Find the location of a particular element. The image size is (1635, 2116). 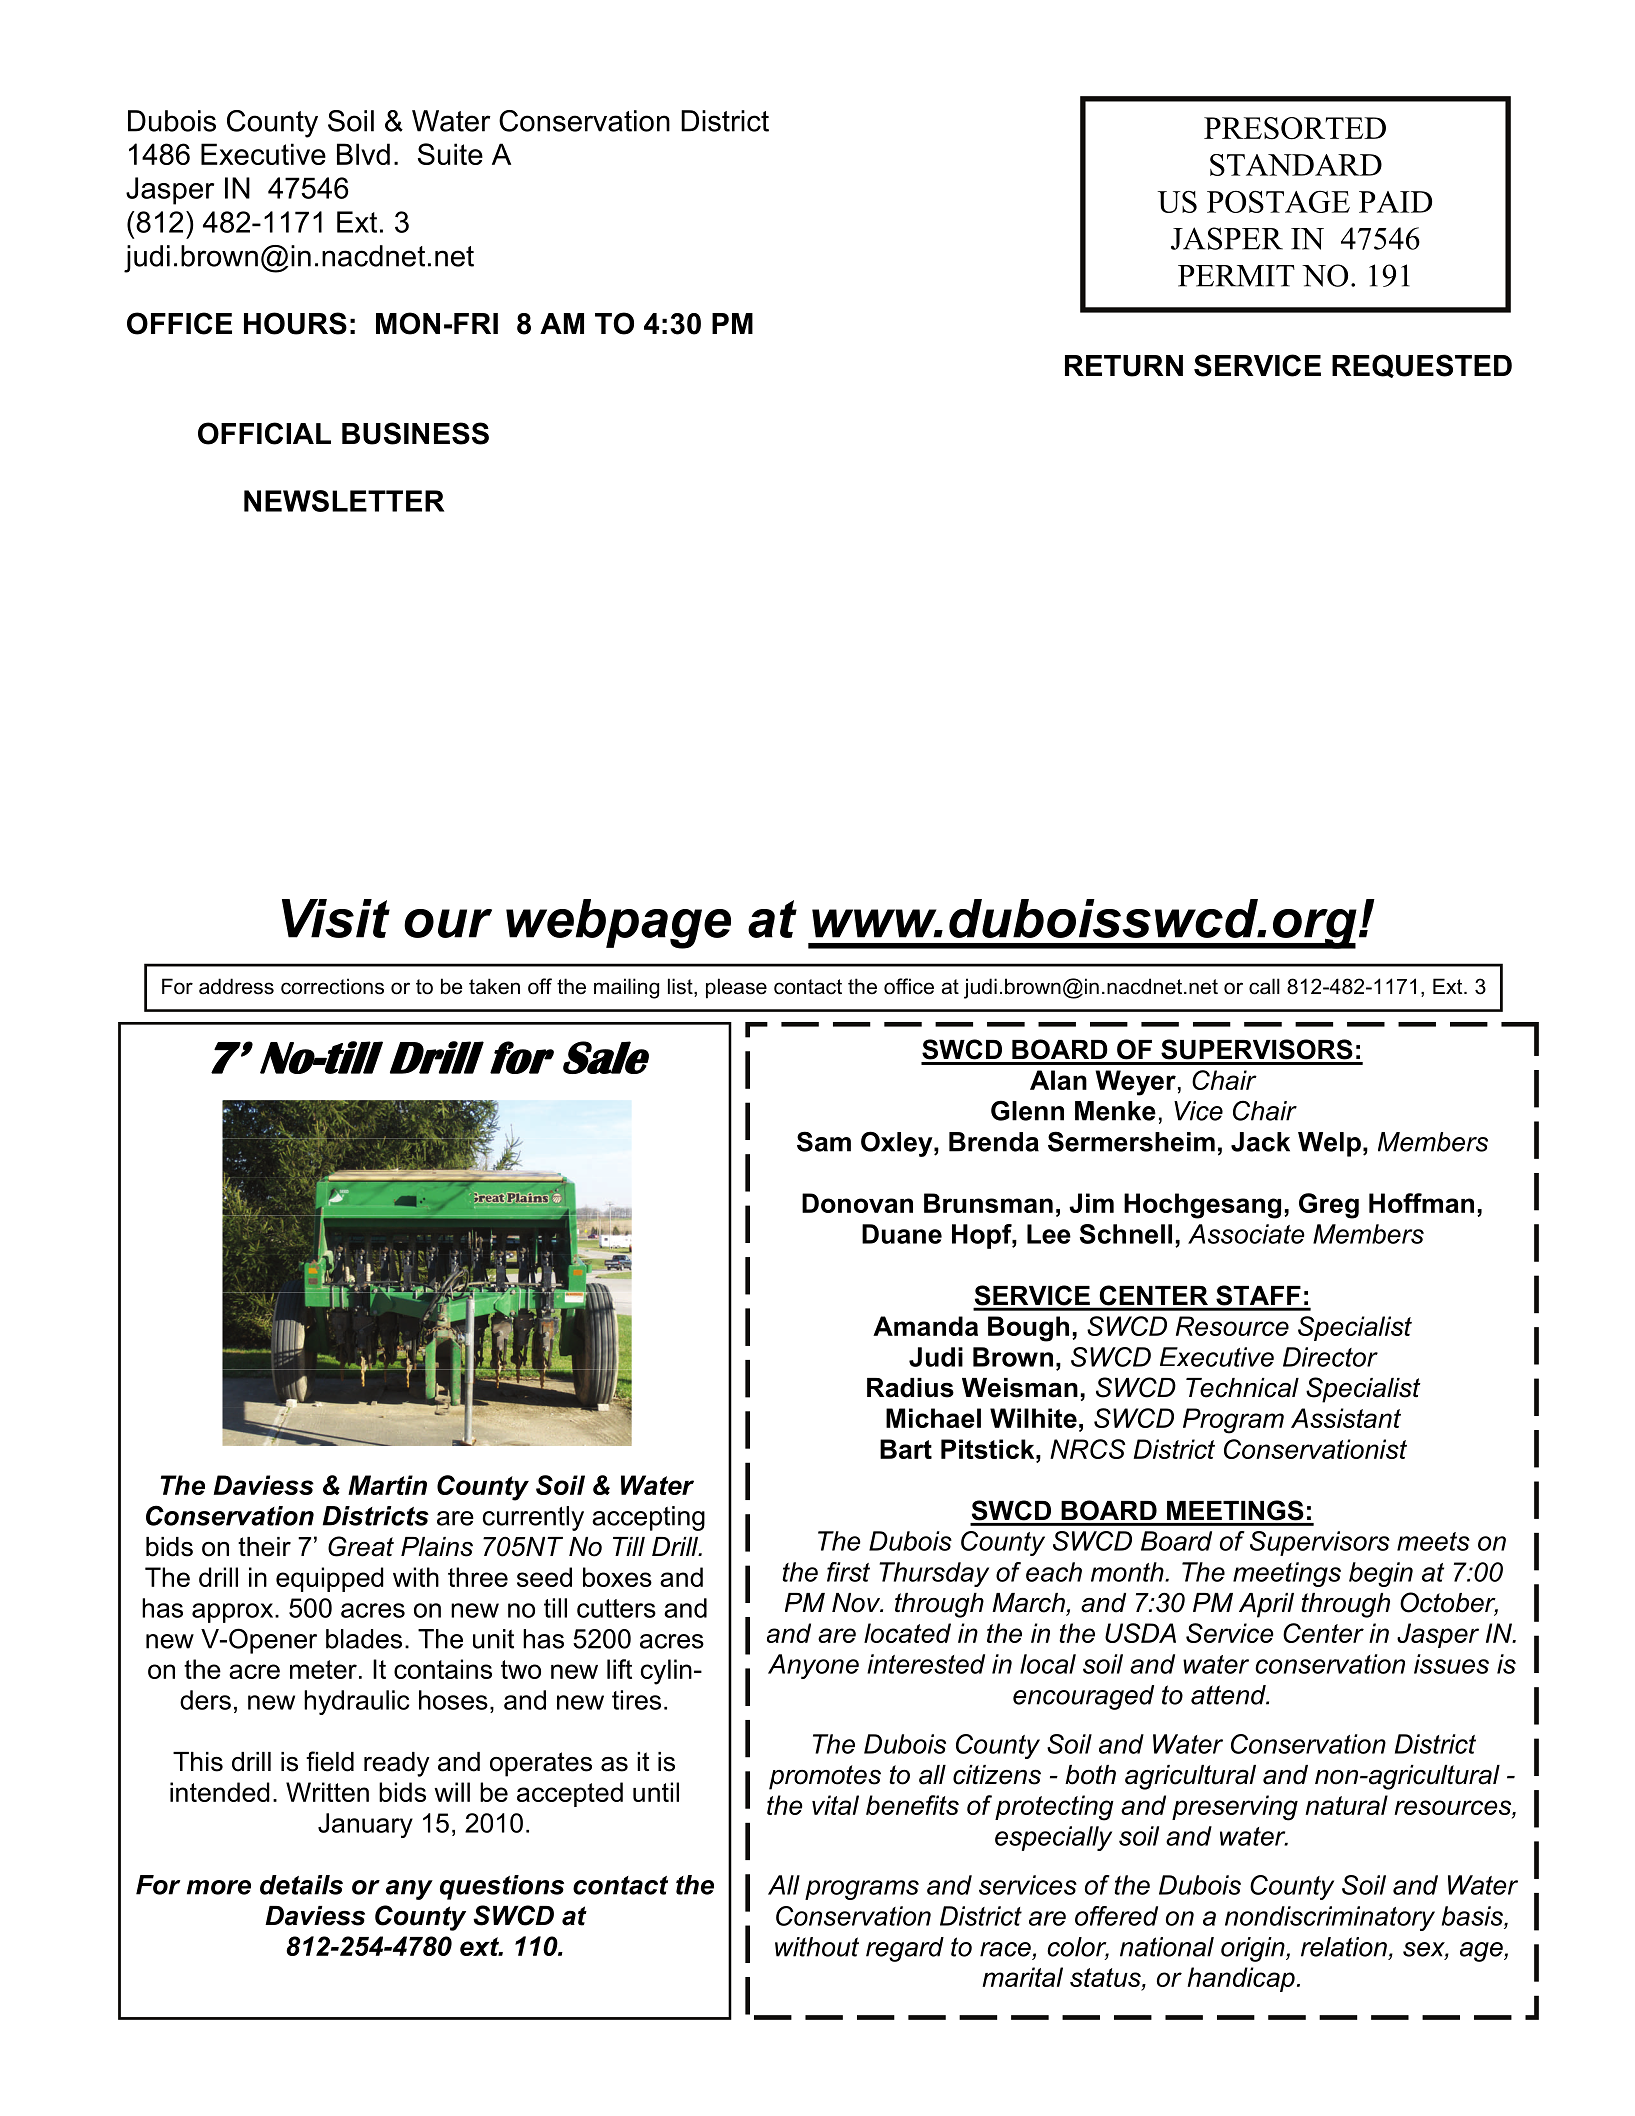

POSTAGE is located at coordinates (1278, 201).
